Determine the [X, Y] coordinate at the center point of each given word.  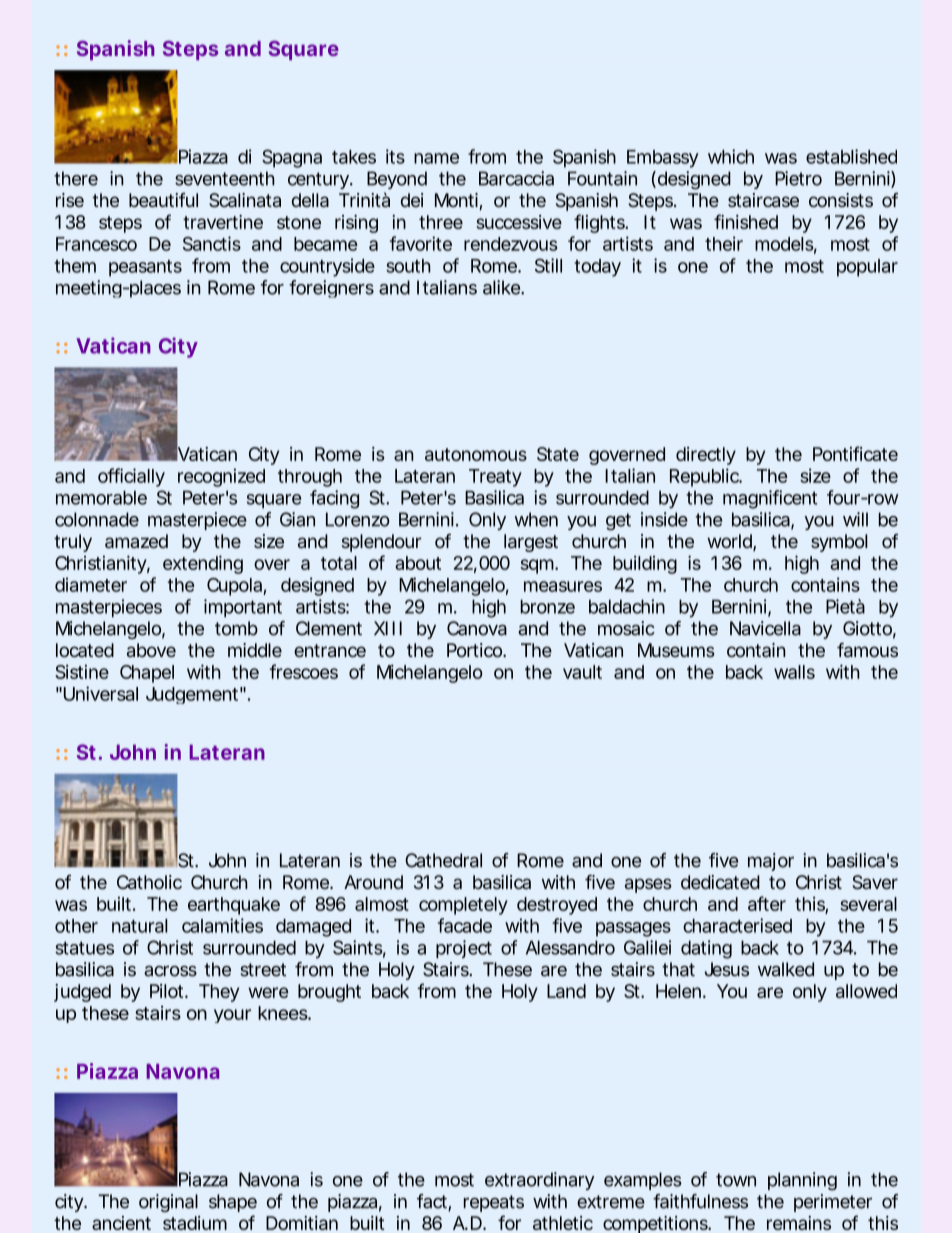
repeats [494, 1203]
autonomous [476, 454]
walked [786, 969]
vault [582, 672]
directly [706, 456]
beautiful [163, 200]
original [168, 1203]
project [464, 949]
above [151, 650]
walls [794, 672]
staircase [763, 200]
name [436, 158]
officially [131, 477]
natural [139, 926]
